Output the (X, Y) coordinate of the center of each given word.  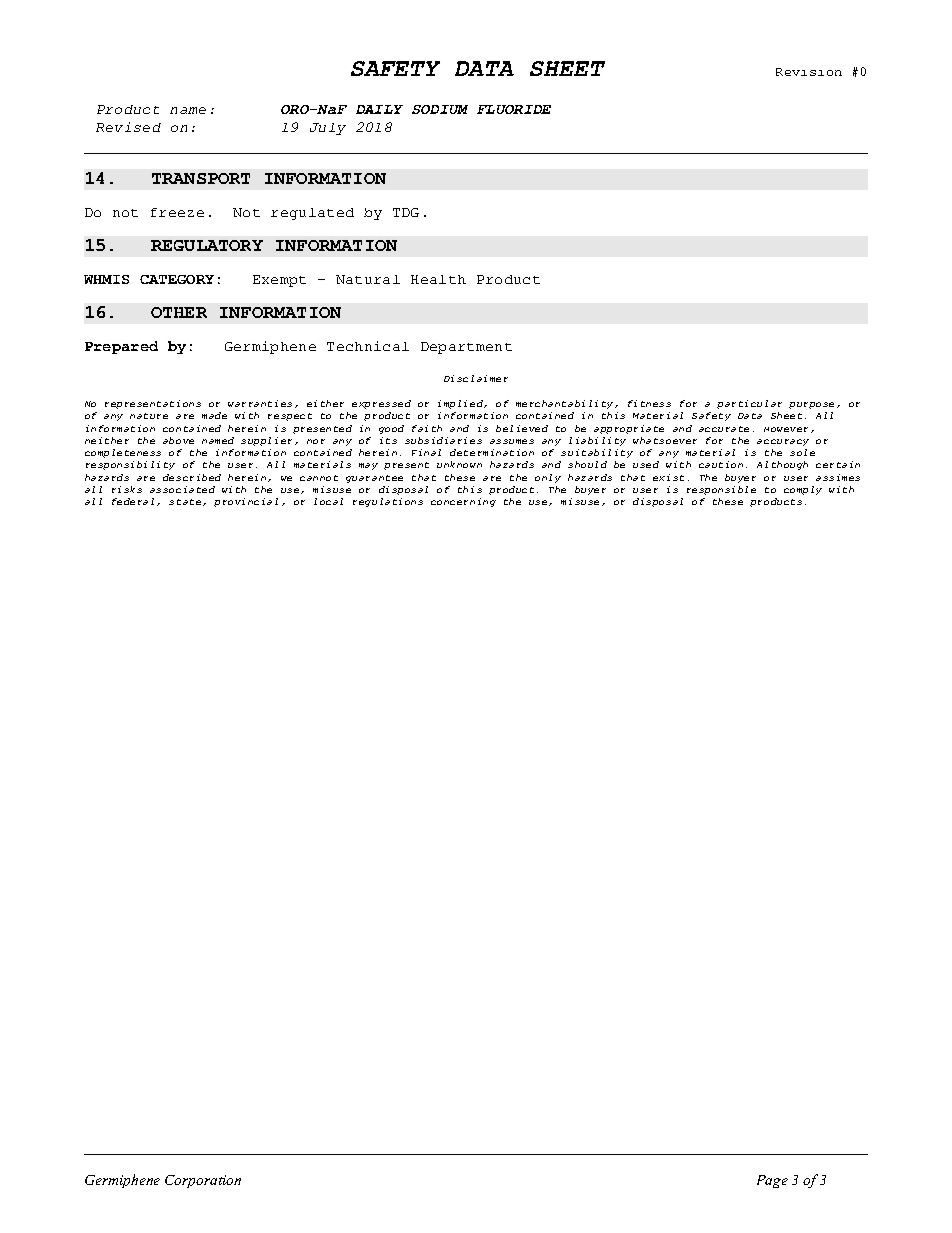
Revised (128, 127)
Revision (809, 72)
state (186, 502)
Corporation (203, 1181)
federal (133, 501)
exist (668, 477)
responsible (721, 490)
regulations (388, 502)
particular (749, 404)
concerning (463, 502)
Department (466, 348)
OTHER (179, 312)
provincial (246, 502)
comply (803, 490)
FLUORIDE (514, 109)
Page (772, 1181)
